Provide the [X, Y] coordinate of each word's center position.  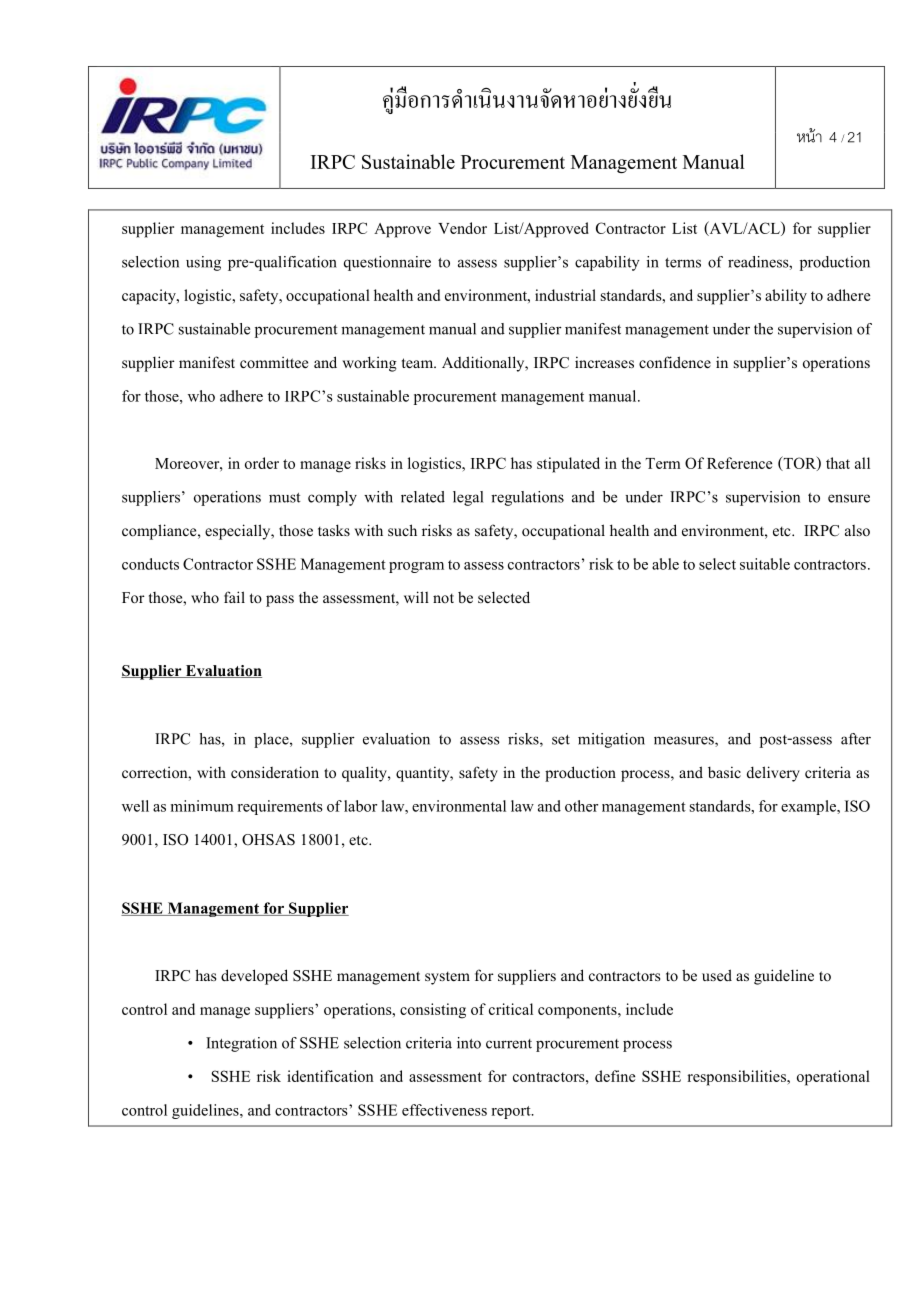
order [262, 463]
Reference [739, 463]
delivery [773, 774]
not [443, 598]
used [717, 975]
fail [234, 597]
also [857, 530]
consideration [275, 772]
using [203, 263]
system [447, 978]
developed [254, 977]
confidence [675, 362]
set [561, 740]
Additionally [484, 364]
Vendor [462, 228]
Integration [241, 1044]
